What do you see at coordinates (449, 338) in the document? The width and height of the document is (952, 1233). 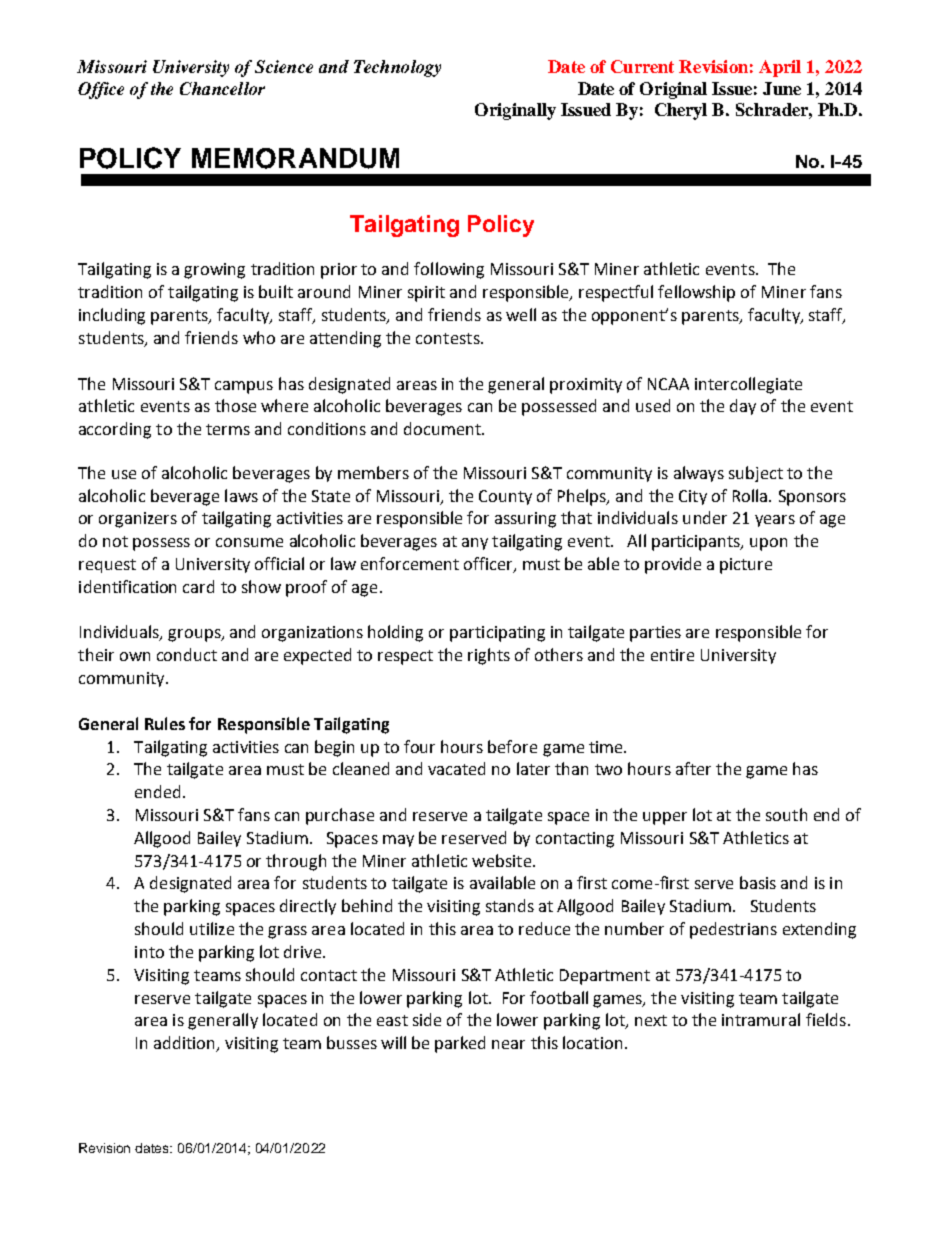 I see `contests` at bounding box center [449, 338].
